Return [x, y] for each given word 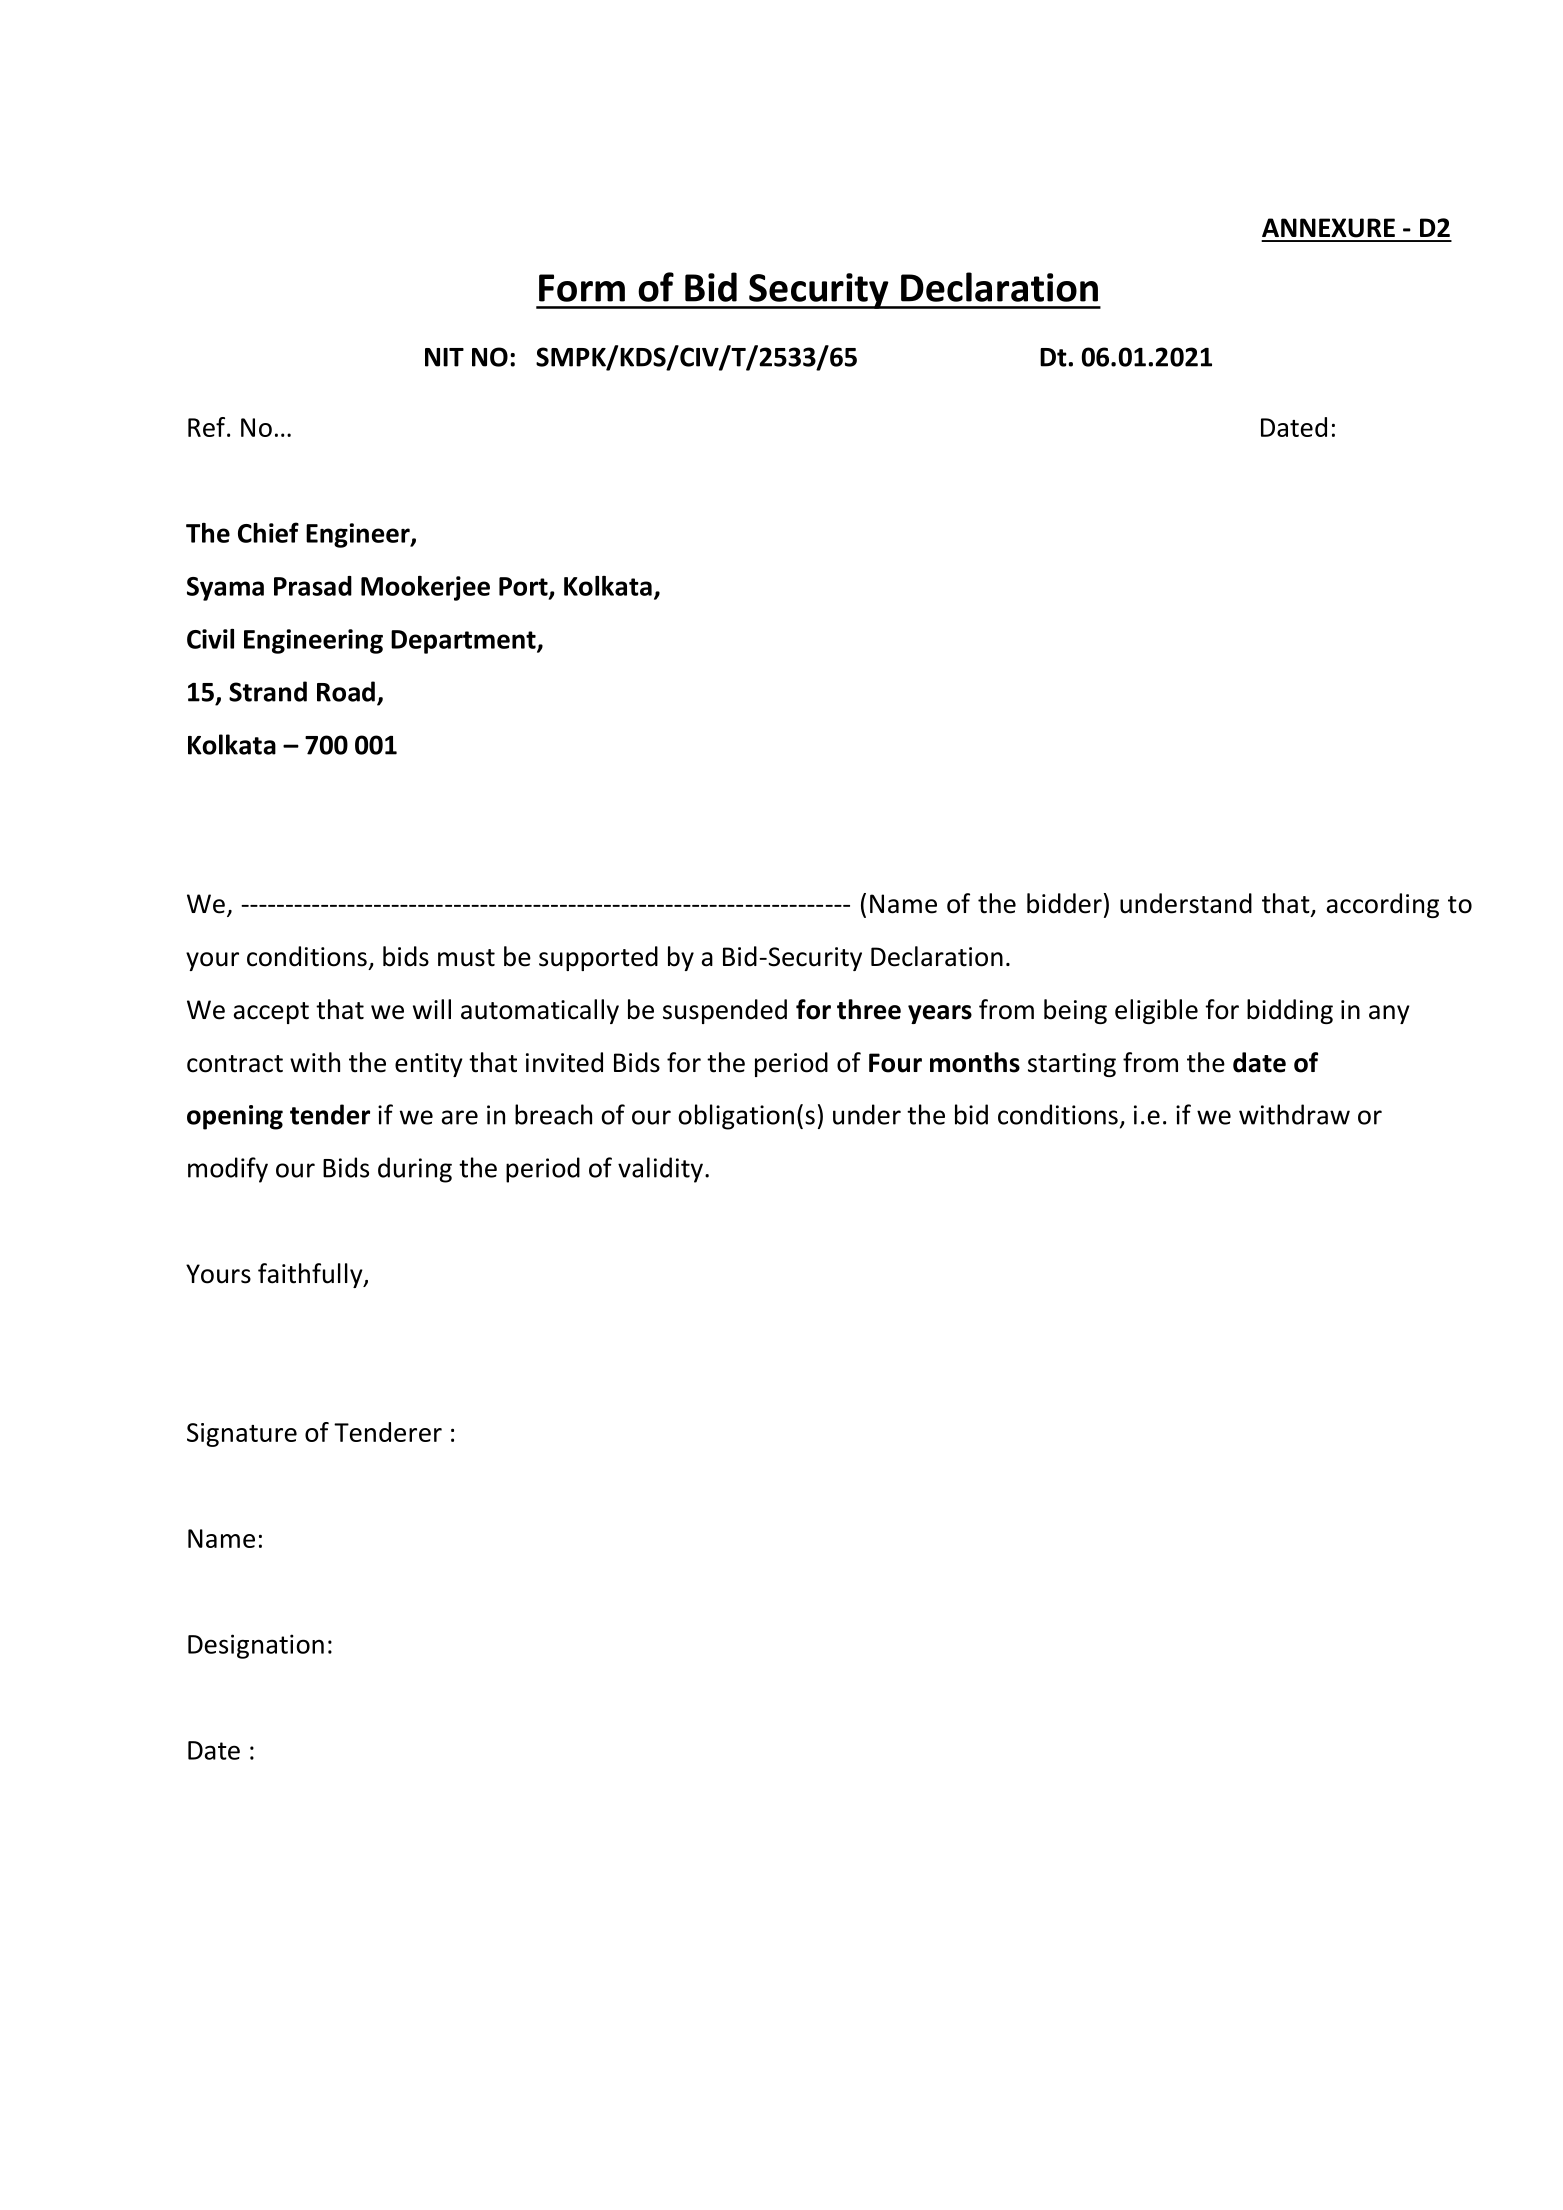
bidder [1064, 903]
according [1383, 905]
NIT [444, 357]
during [415, 1170]
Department [464, 642]
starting [1072, 1065]
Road [346, 691]
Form [582, 288]
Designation [256, 1646]
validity [660, 1170]
